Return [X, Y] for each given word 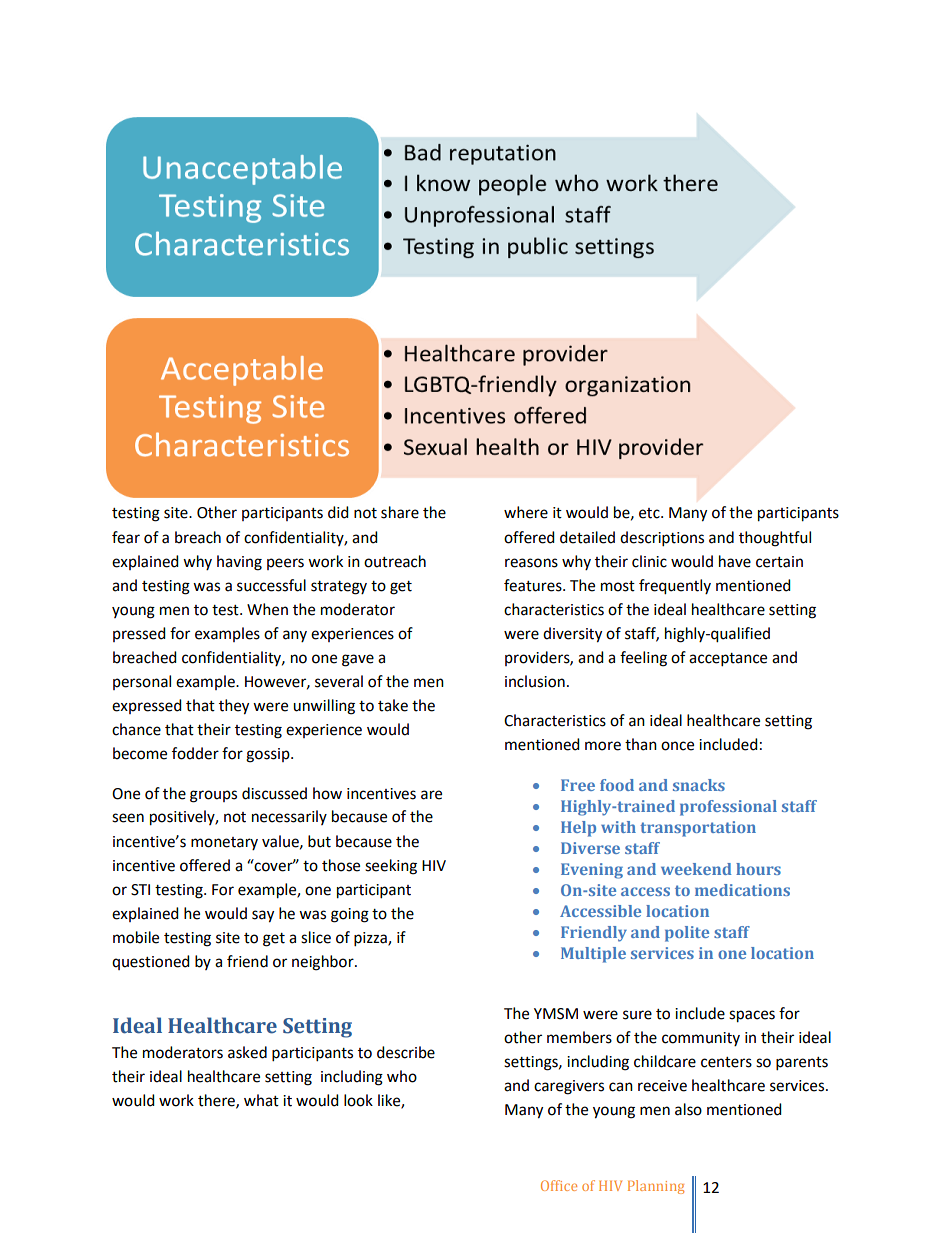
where [526, 512]
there [217, 1101]
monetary [224, 843]
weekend [696, 869]
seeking [391, 867]
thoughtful [775, 539]
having [239, 563]
